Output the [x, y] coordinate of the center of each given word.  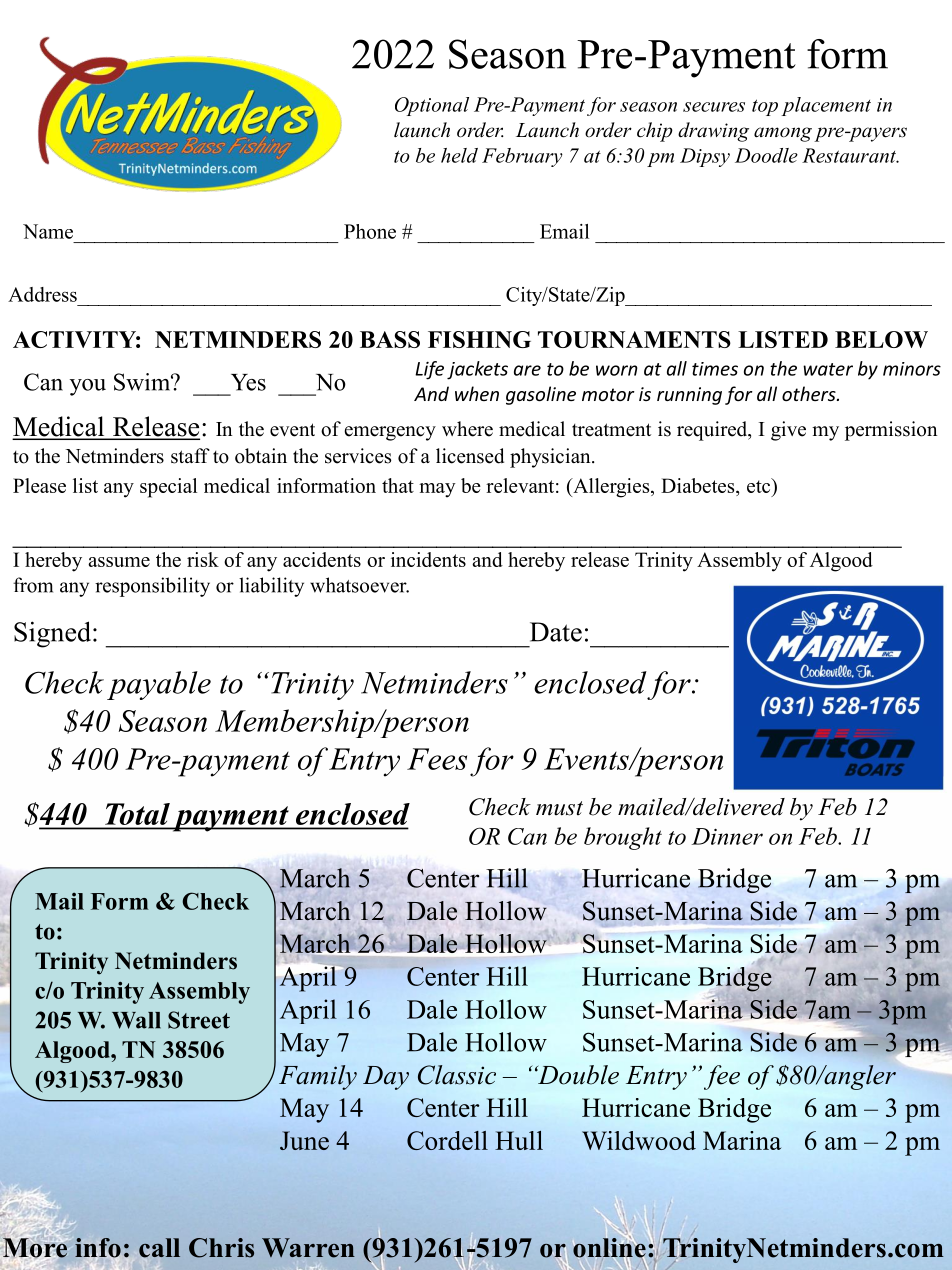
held [459, 155]
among [783, 134]
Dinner [727, 836]
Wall [136, 1020]
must [559, 808]
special [168, 488]
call [159, 1248]
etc [760, 485]
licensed [470, 456]
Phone [370, 231]
